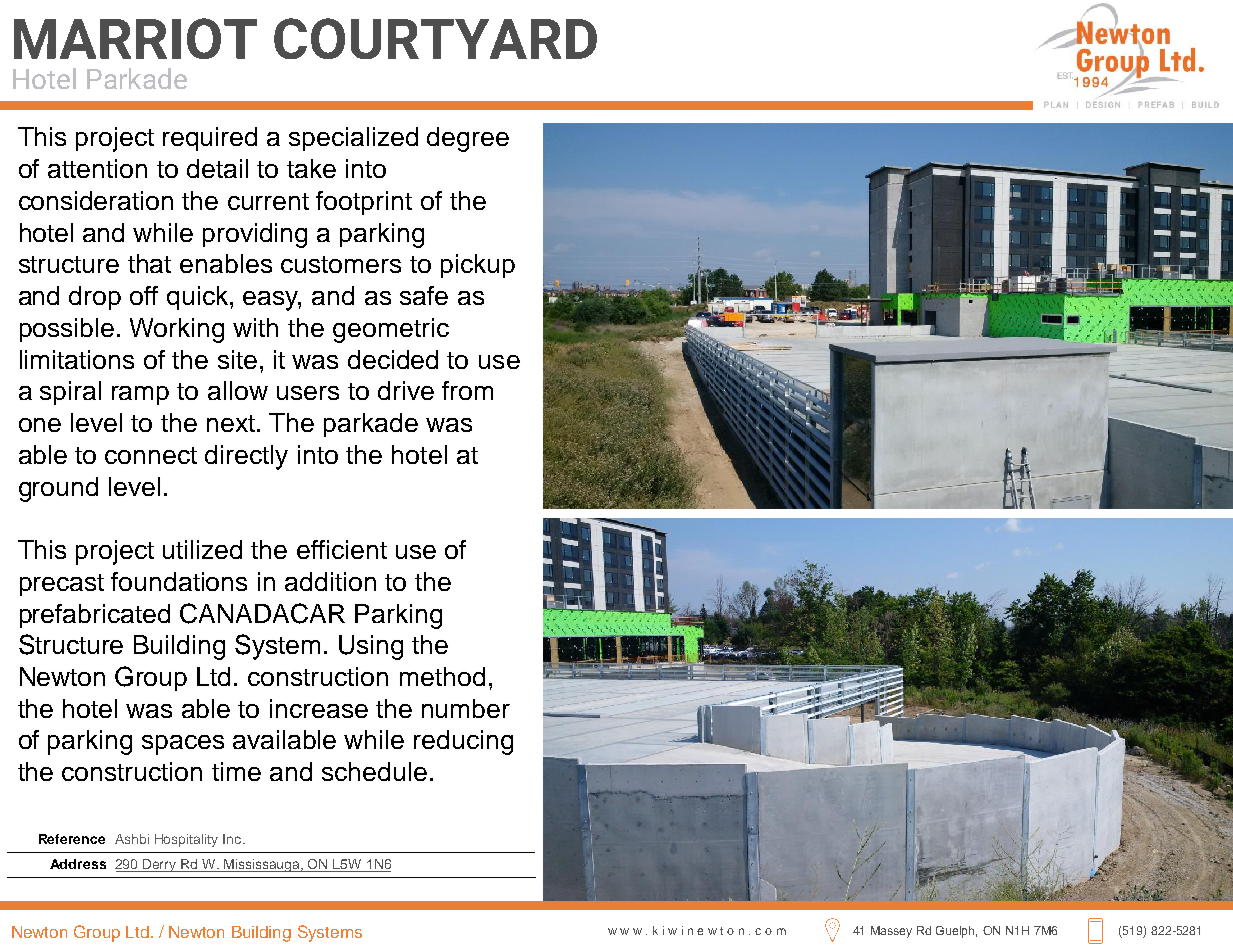  What do you see at coordinates (160, 865) in the screenshot?
I see `Derry` at bounding box center [160, 865].
